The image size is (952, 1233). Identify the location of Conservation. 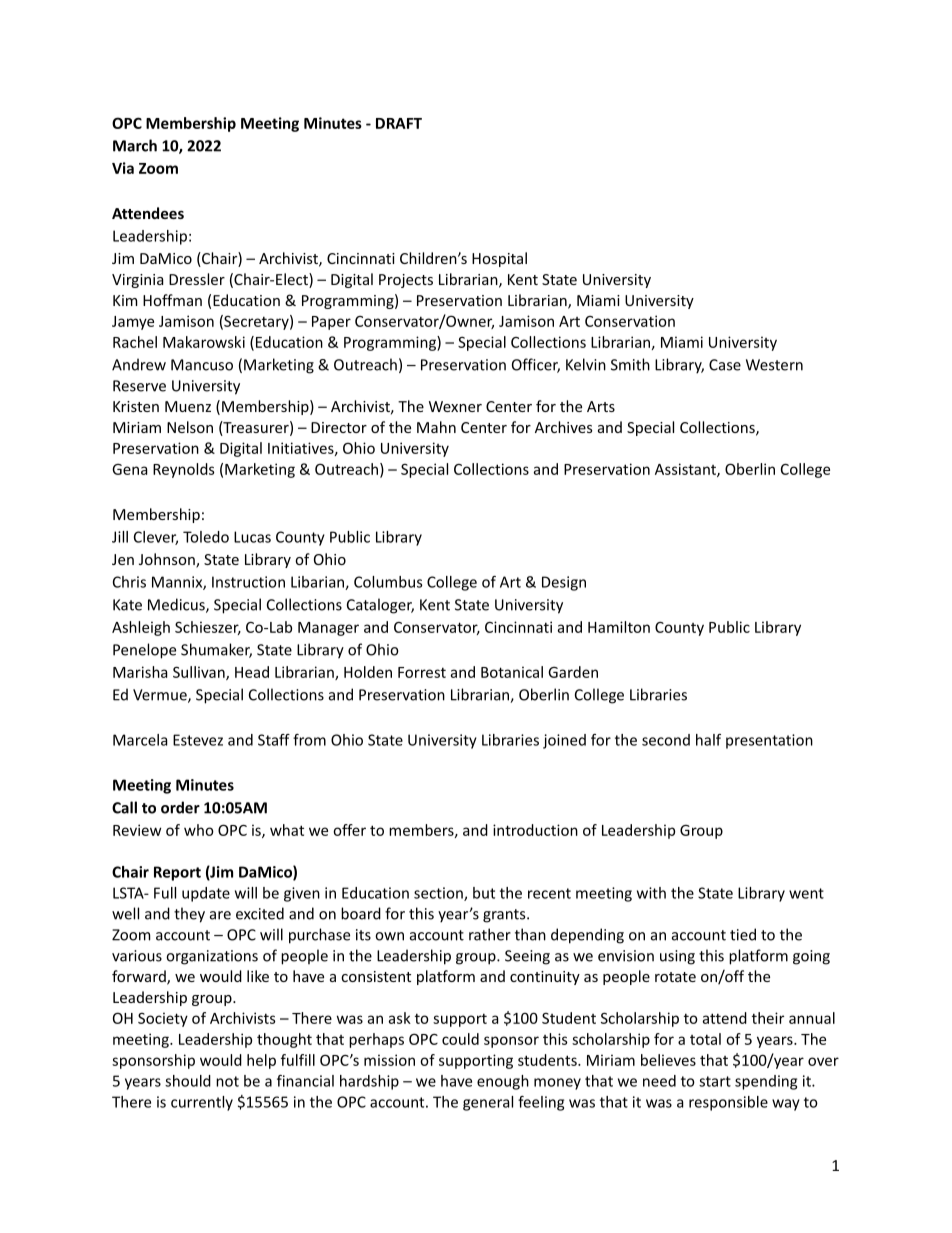
(630, 321).
